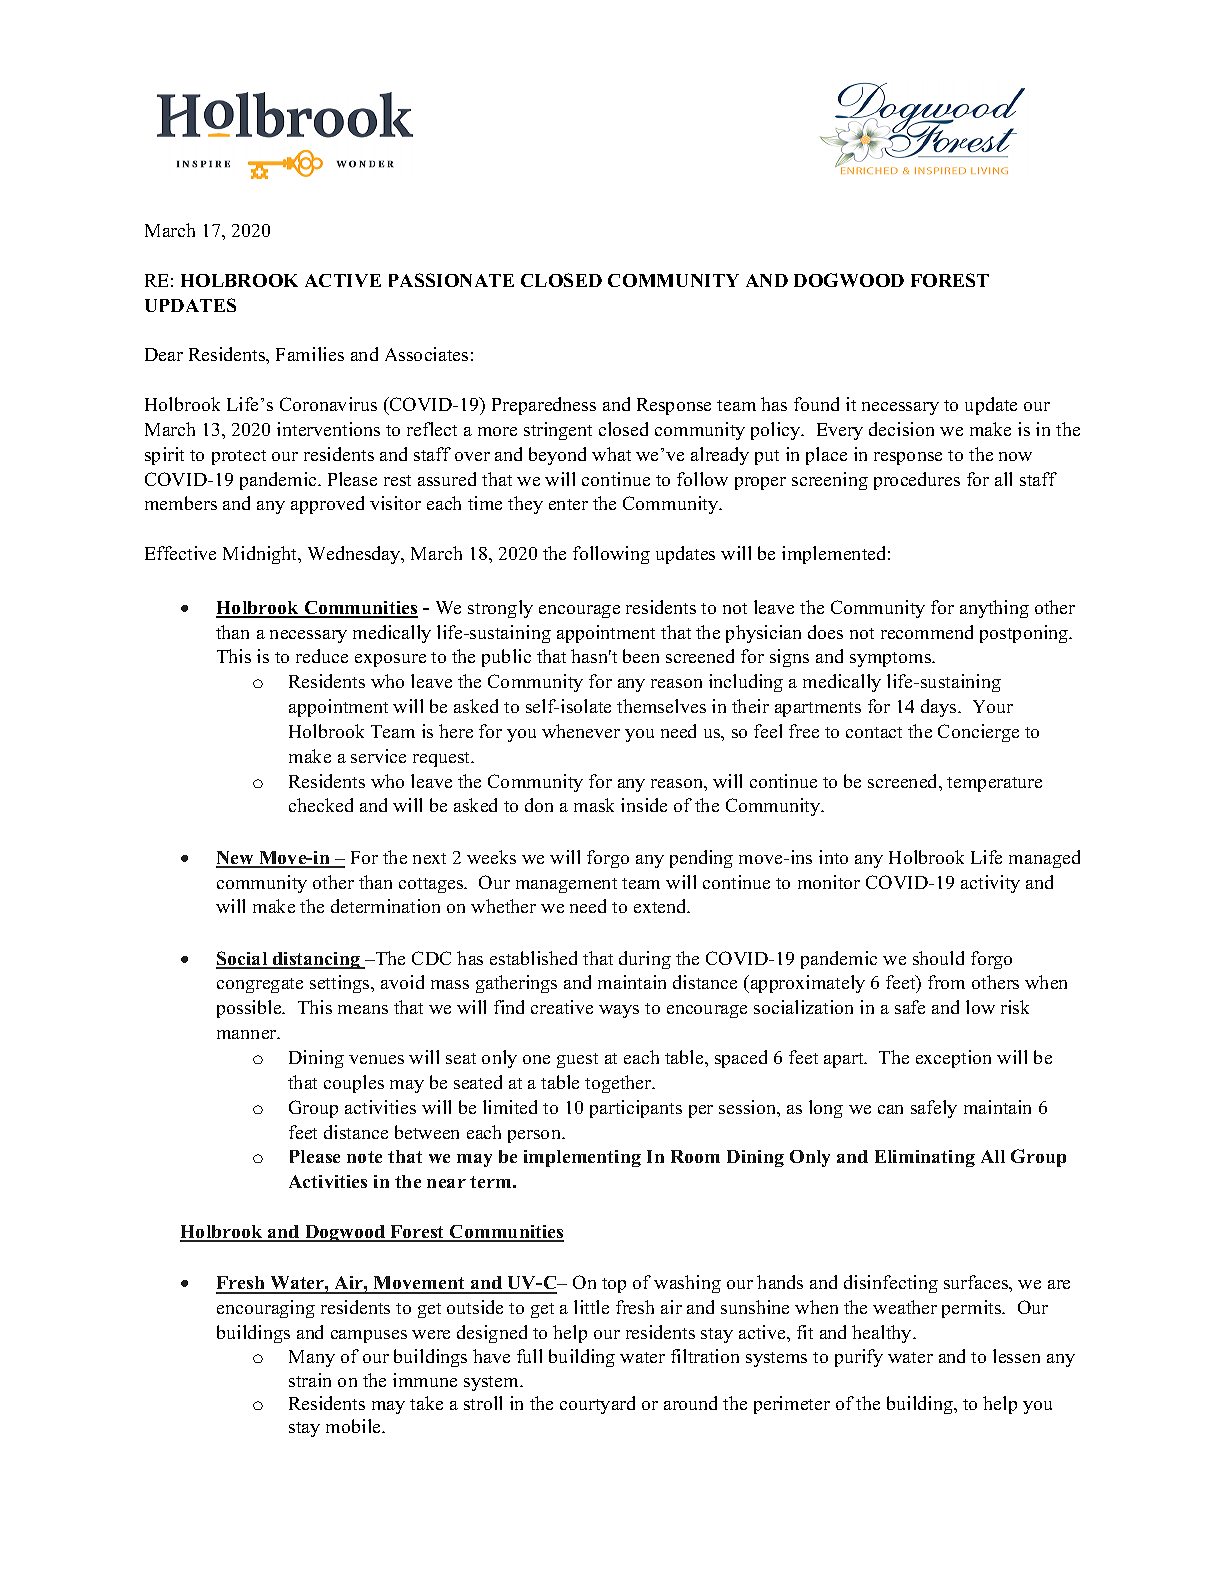 Image resolution: width=1226 pixels, height=1586 pixels. I want to click on participants, so click(636, 1109).
